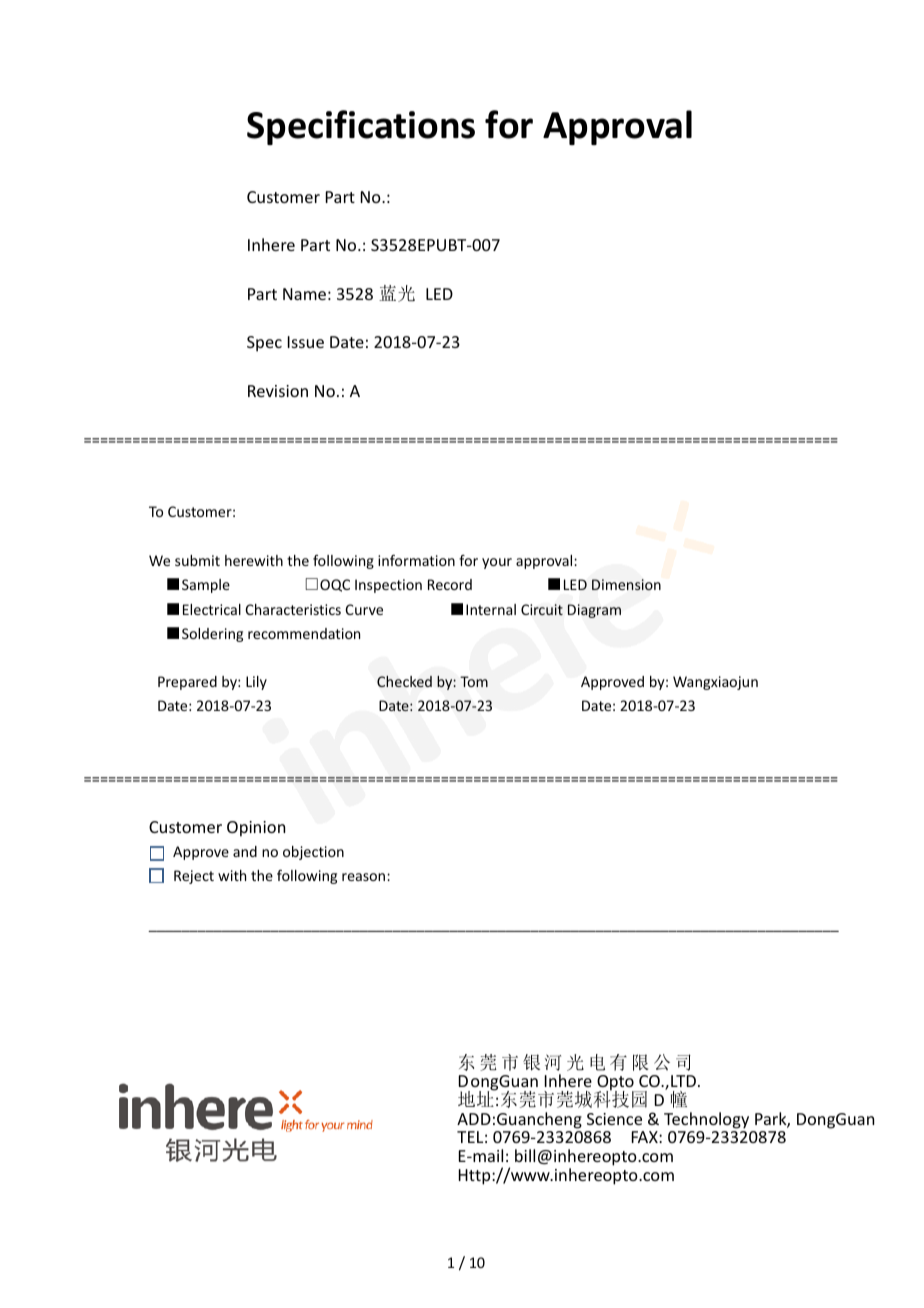  I want to click on Reject, so click(194, 877).
